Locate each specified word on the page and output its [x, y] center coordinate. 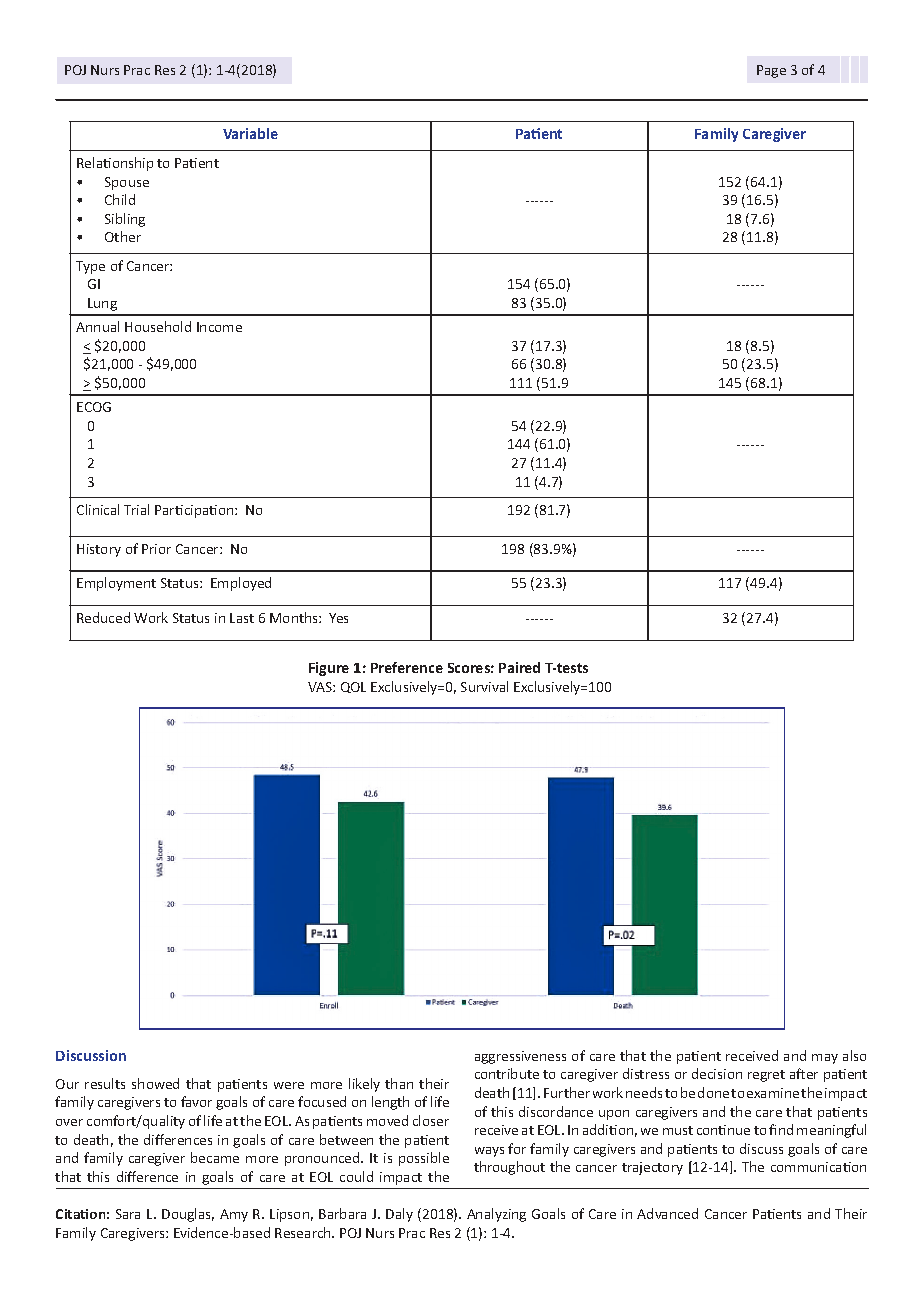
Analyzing [496, 1215]
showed [155, 1083]
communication [818, 1167]
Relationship [115, 164]
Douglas [188, 1215]
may [825, 1059]
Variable [250, 133]
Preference [407, 667]
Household [158, 326]
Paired [519, 667]
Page [771, 71]
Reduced [103, 617]
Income [219, 327]
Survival [484, 686]
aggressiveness [520, 1057]
